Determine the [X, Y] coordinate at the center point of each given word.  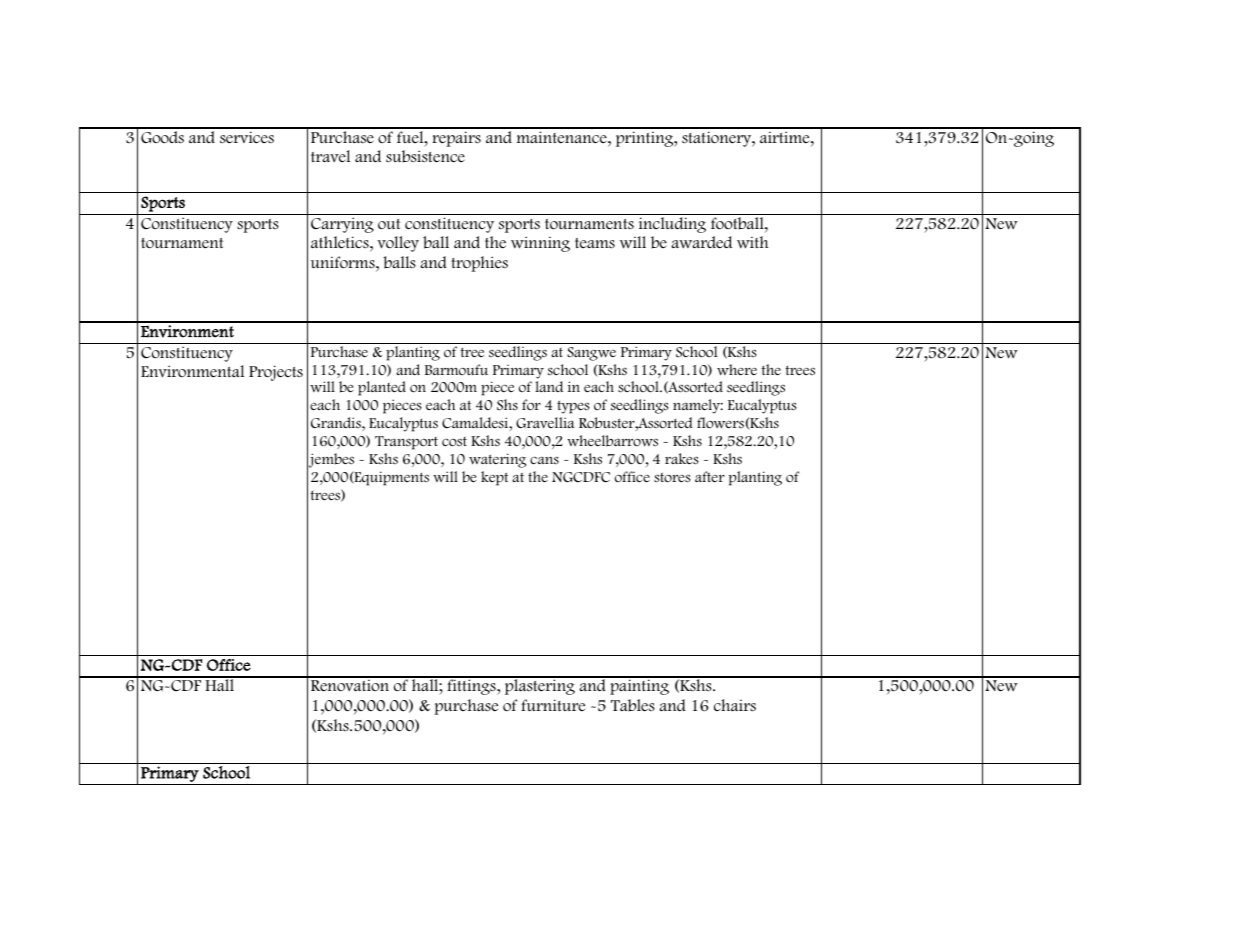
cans [544, 460]
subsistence [425, 156]
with [752, 242]
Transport [406, 443]
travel [330, 156]
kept [494, 478]
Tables [633, 705]
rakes [682, 459]
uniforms [344, 262]
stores [672, 477]
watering [497, 460]
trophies [479, 264]
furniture [553, 705]
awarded [701, 242]
